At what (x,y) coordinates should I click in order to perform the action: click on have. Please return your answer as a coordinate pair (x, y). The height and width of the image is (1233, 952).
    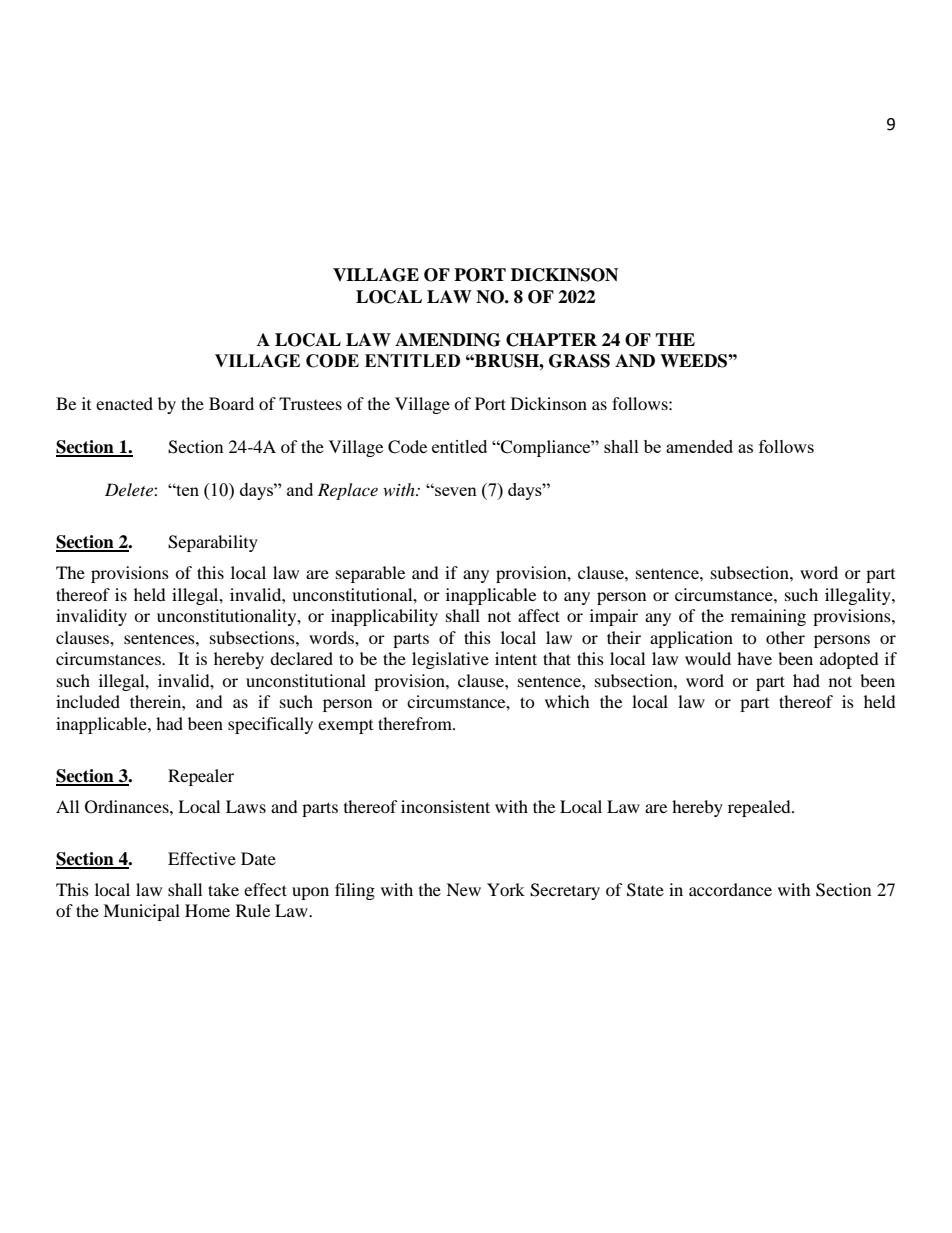
    Looking at the image, I should click on (754, 658).
